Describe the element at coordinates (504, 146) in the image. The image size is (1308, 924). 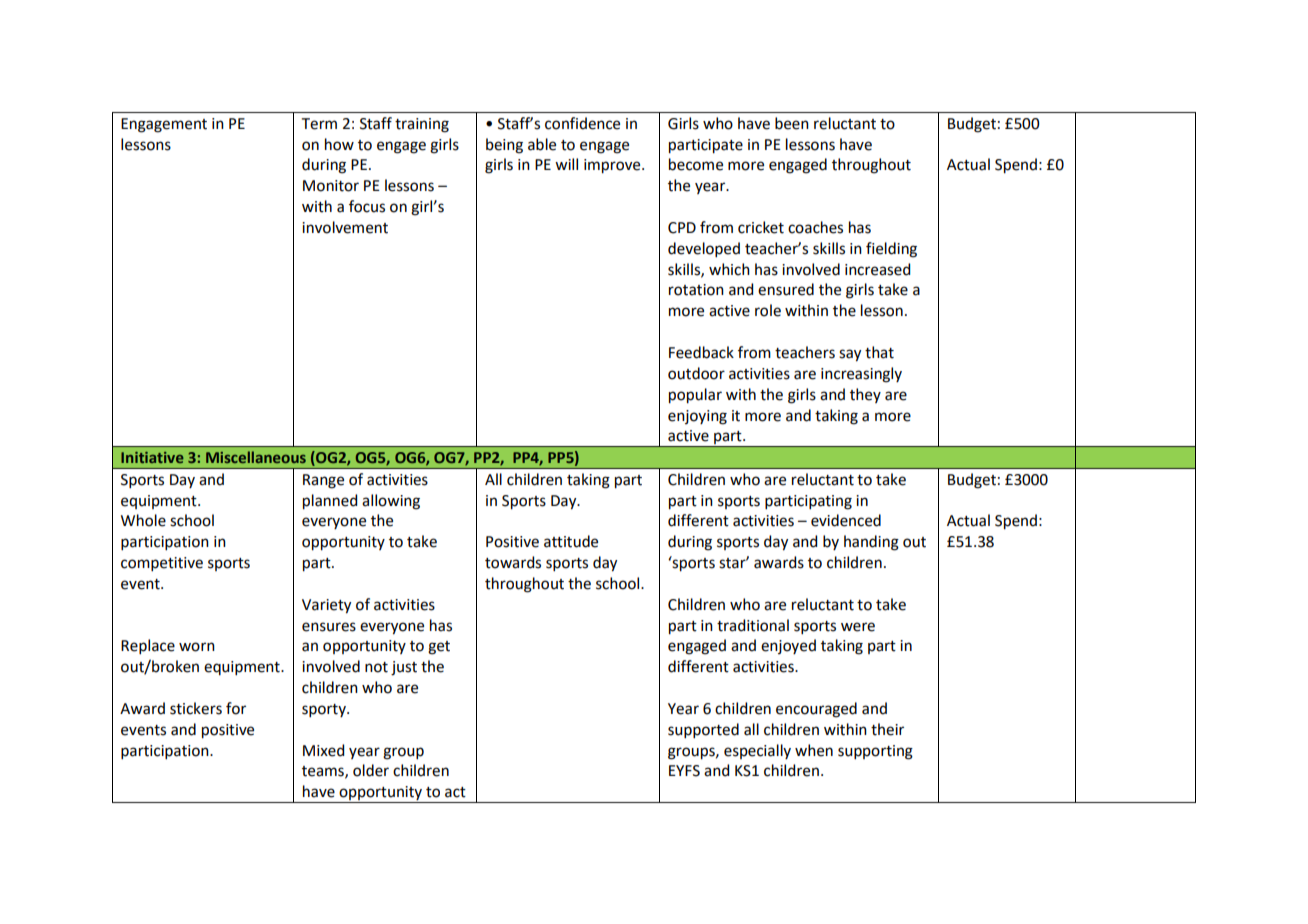
I see `being` at that location.
